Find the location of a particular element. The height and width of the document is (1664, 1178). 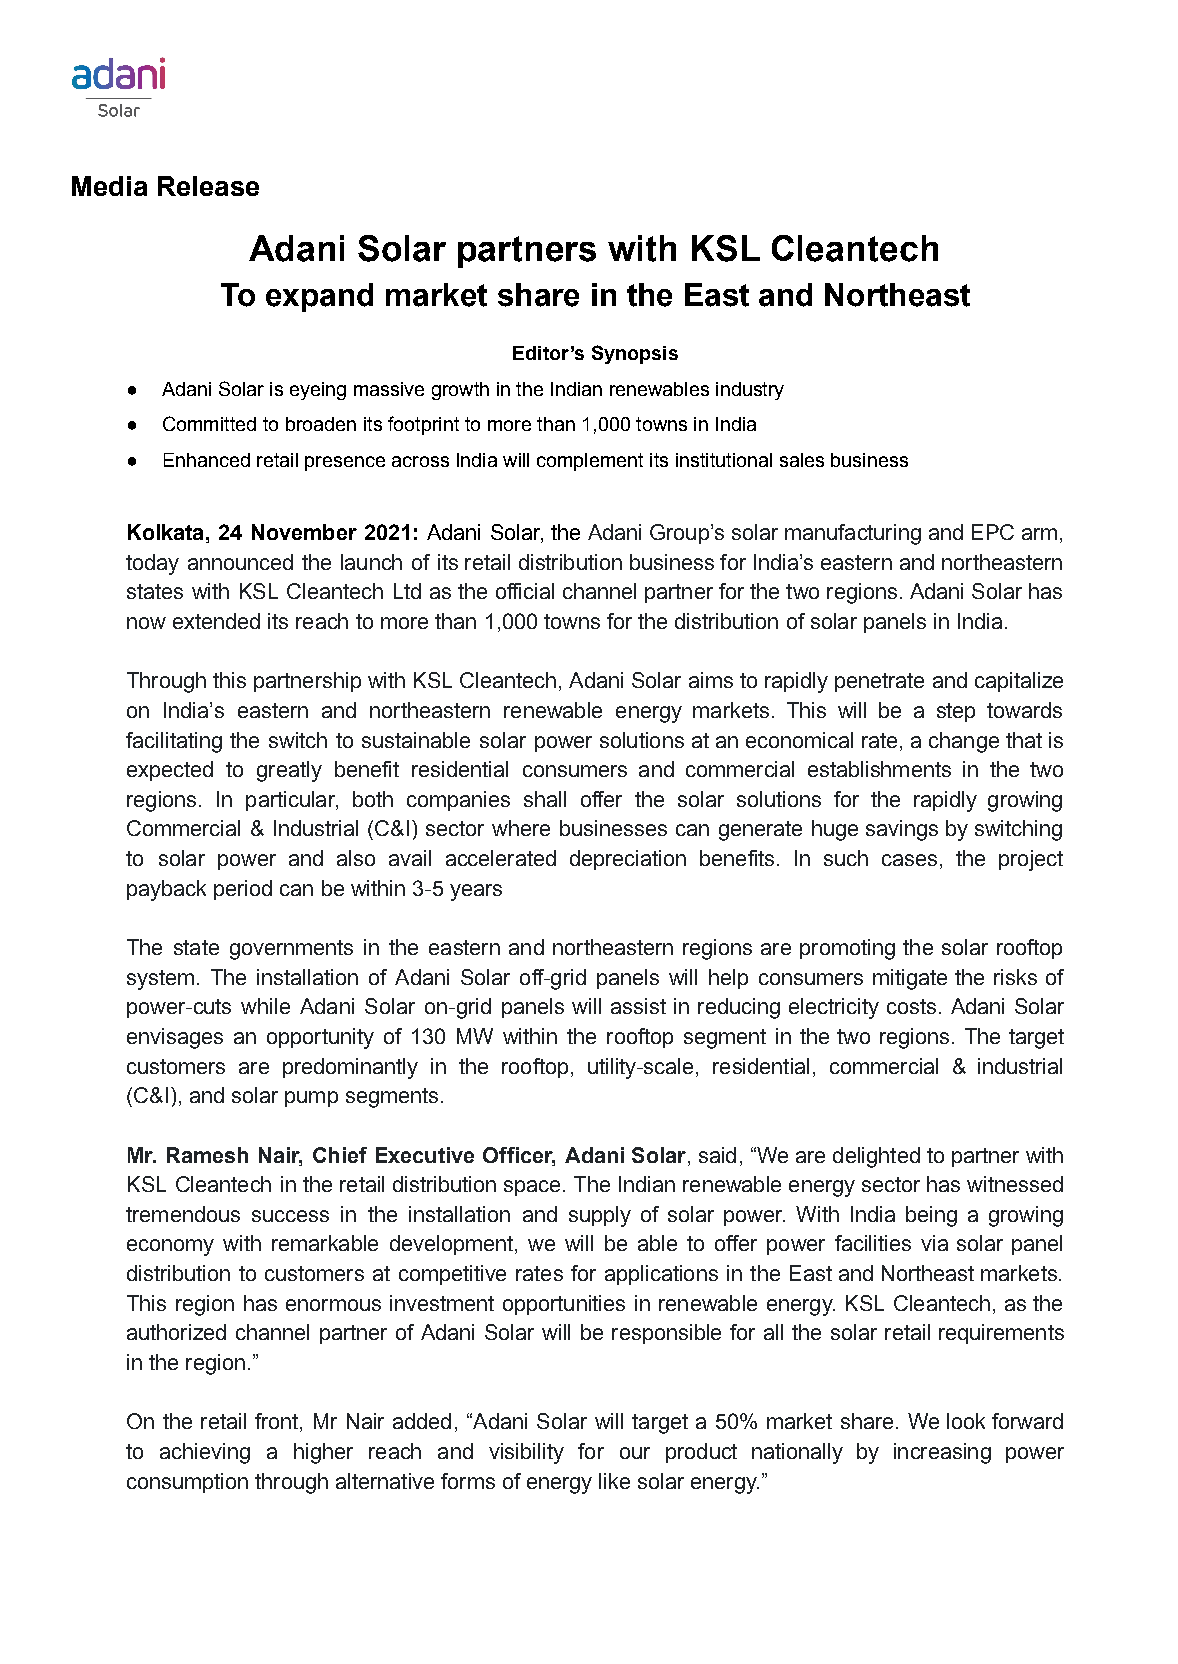

where is located at coordinates (521, 828).
